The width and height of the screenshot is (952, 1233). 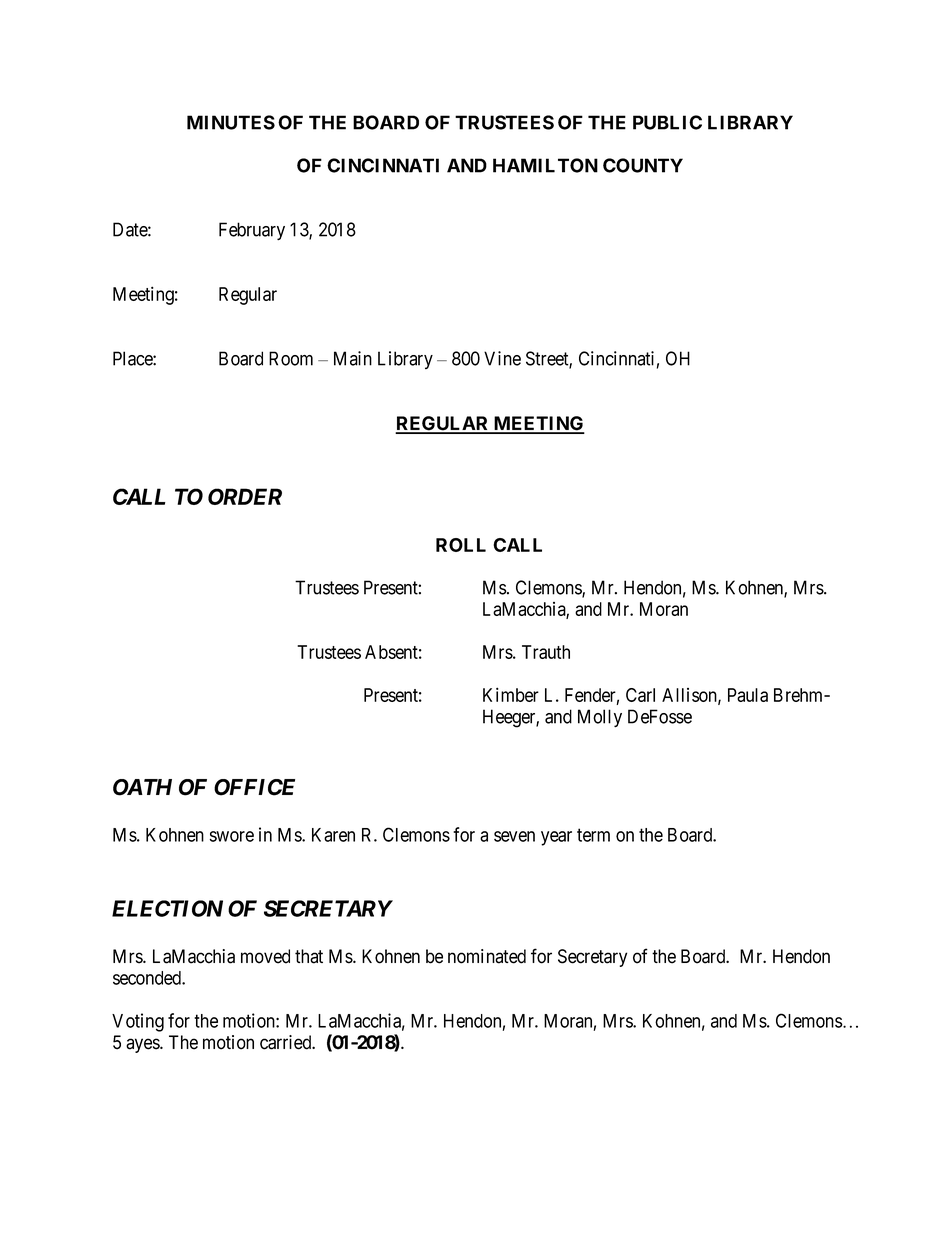 I want to click on Carl, so click(x=640, y=695).
